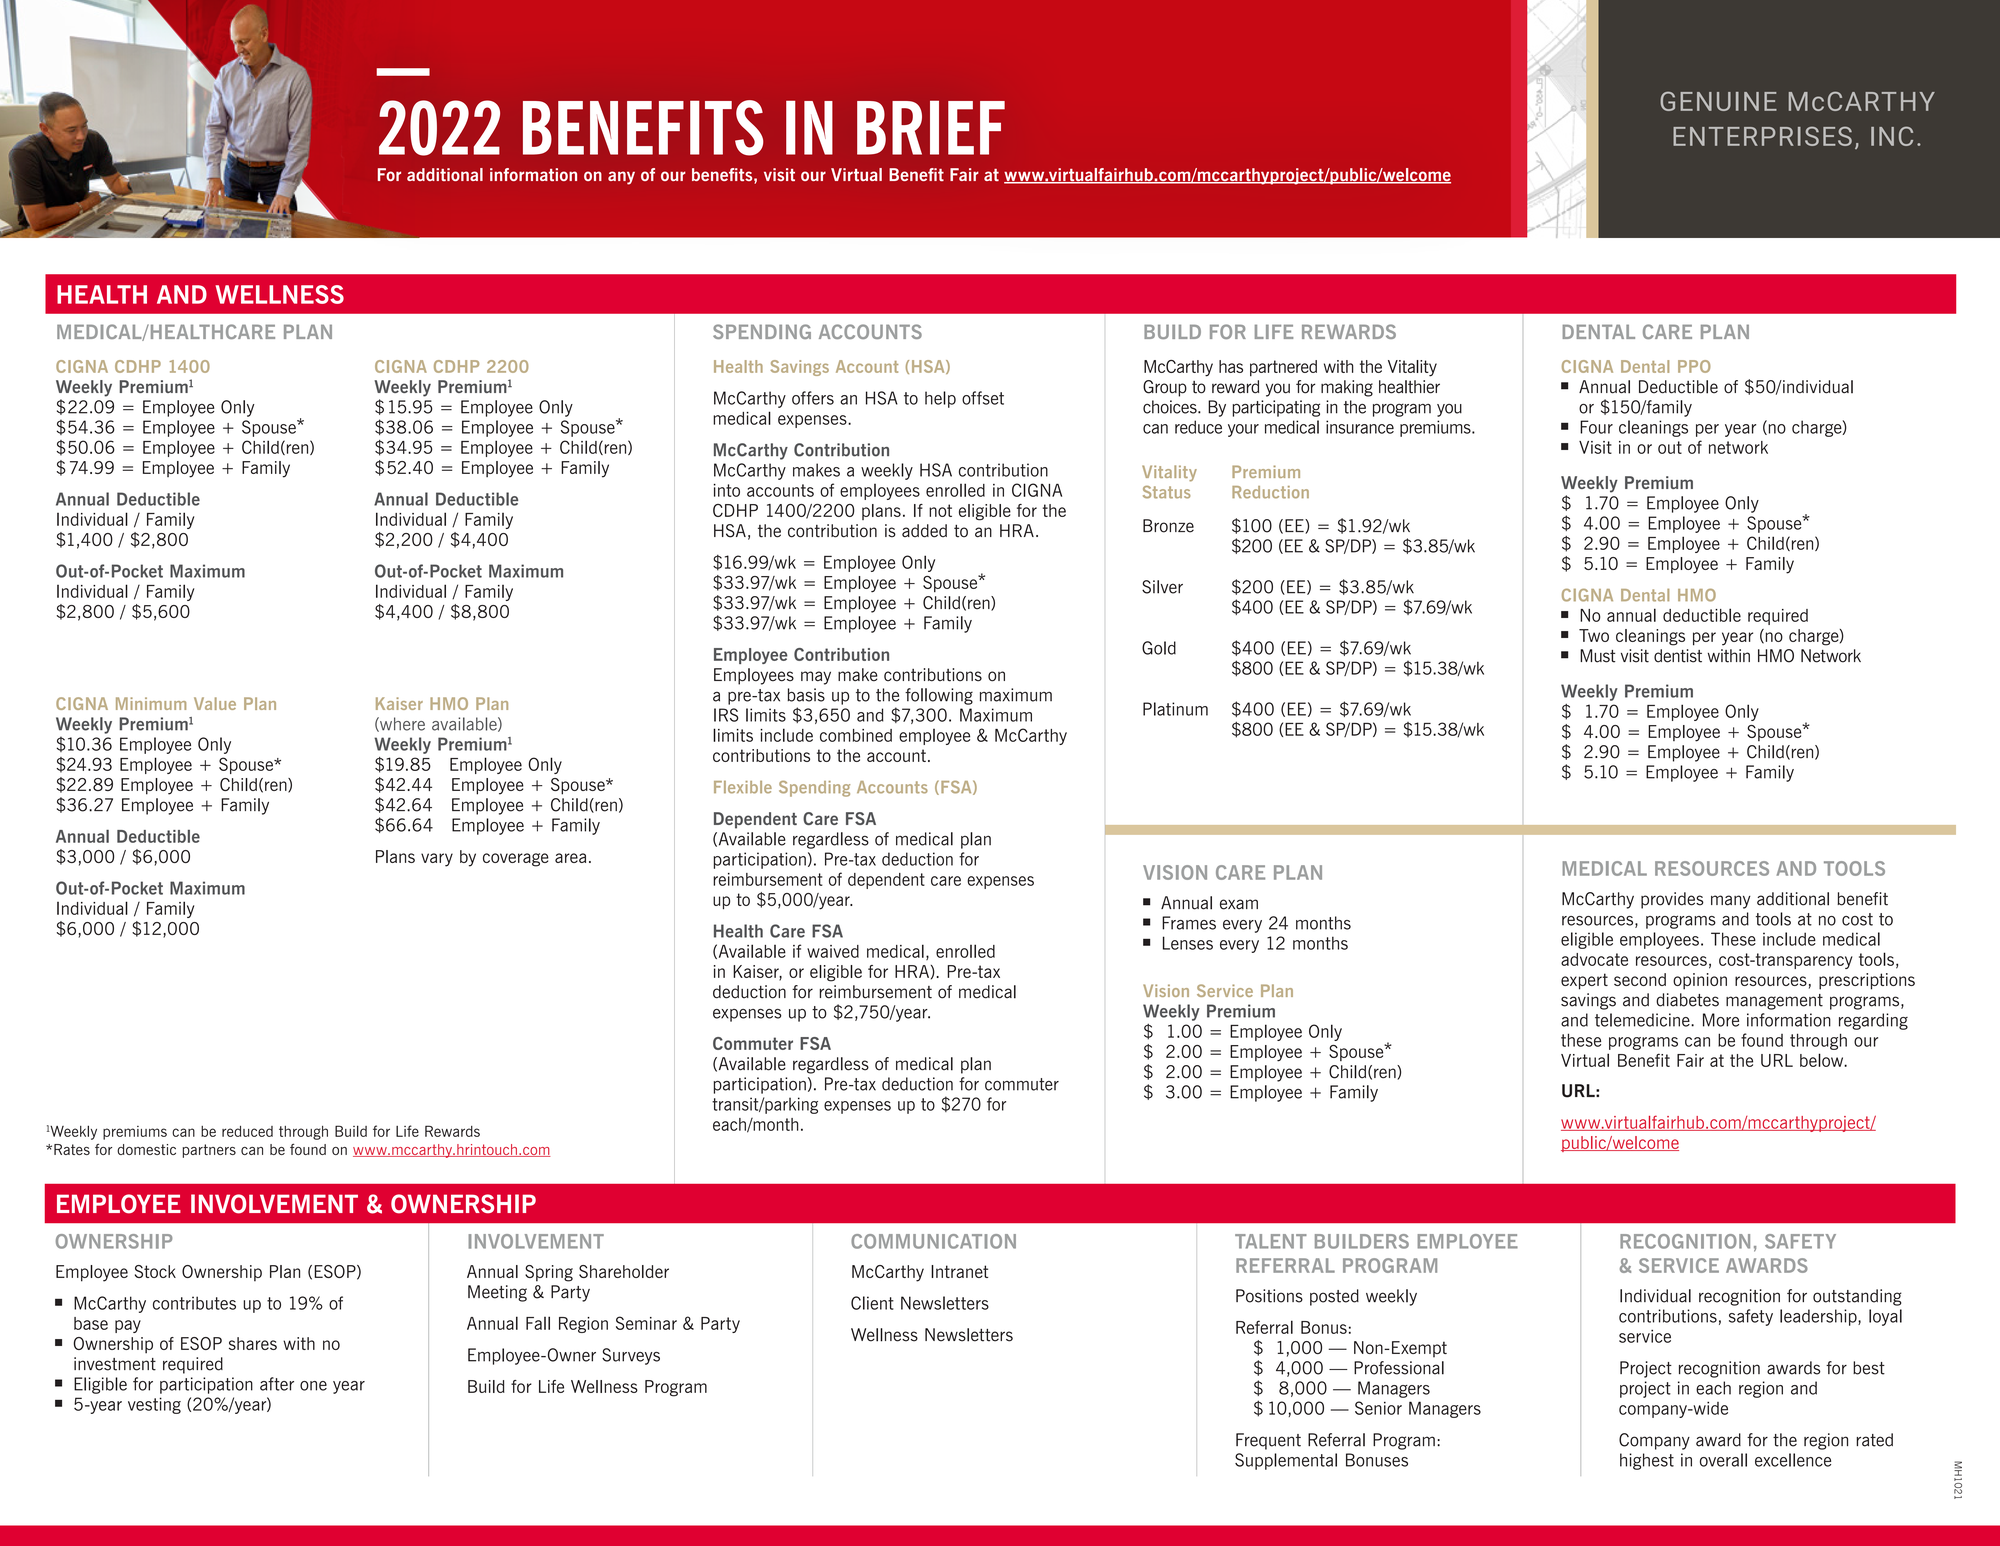  What do you see at coordinates (437, 860) in the screenshot?
I see `vary` at bounding box center [437, 860].
